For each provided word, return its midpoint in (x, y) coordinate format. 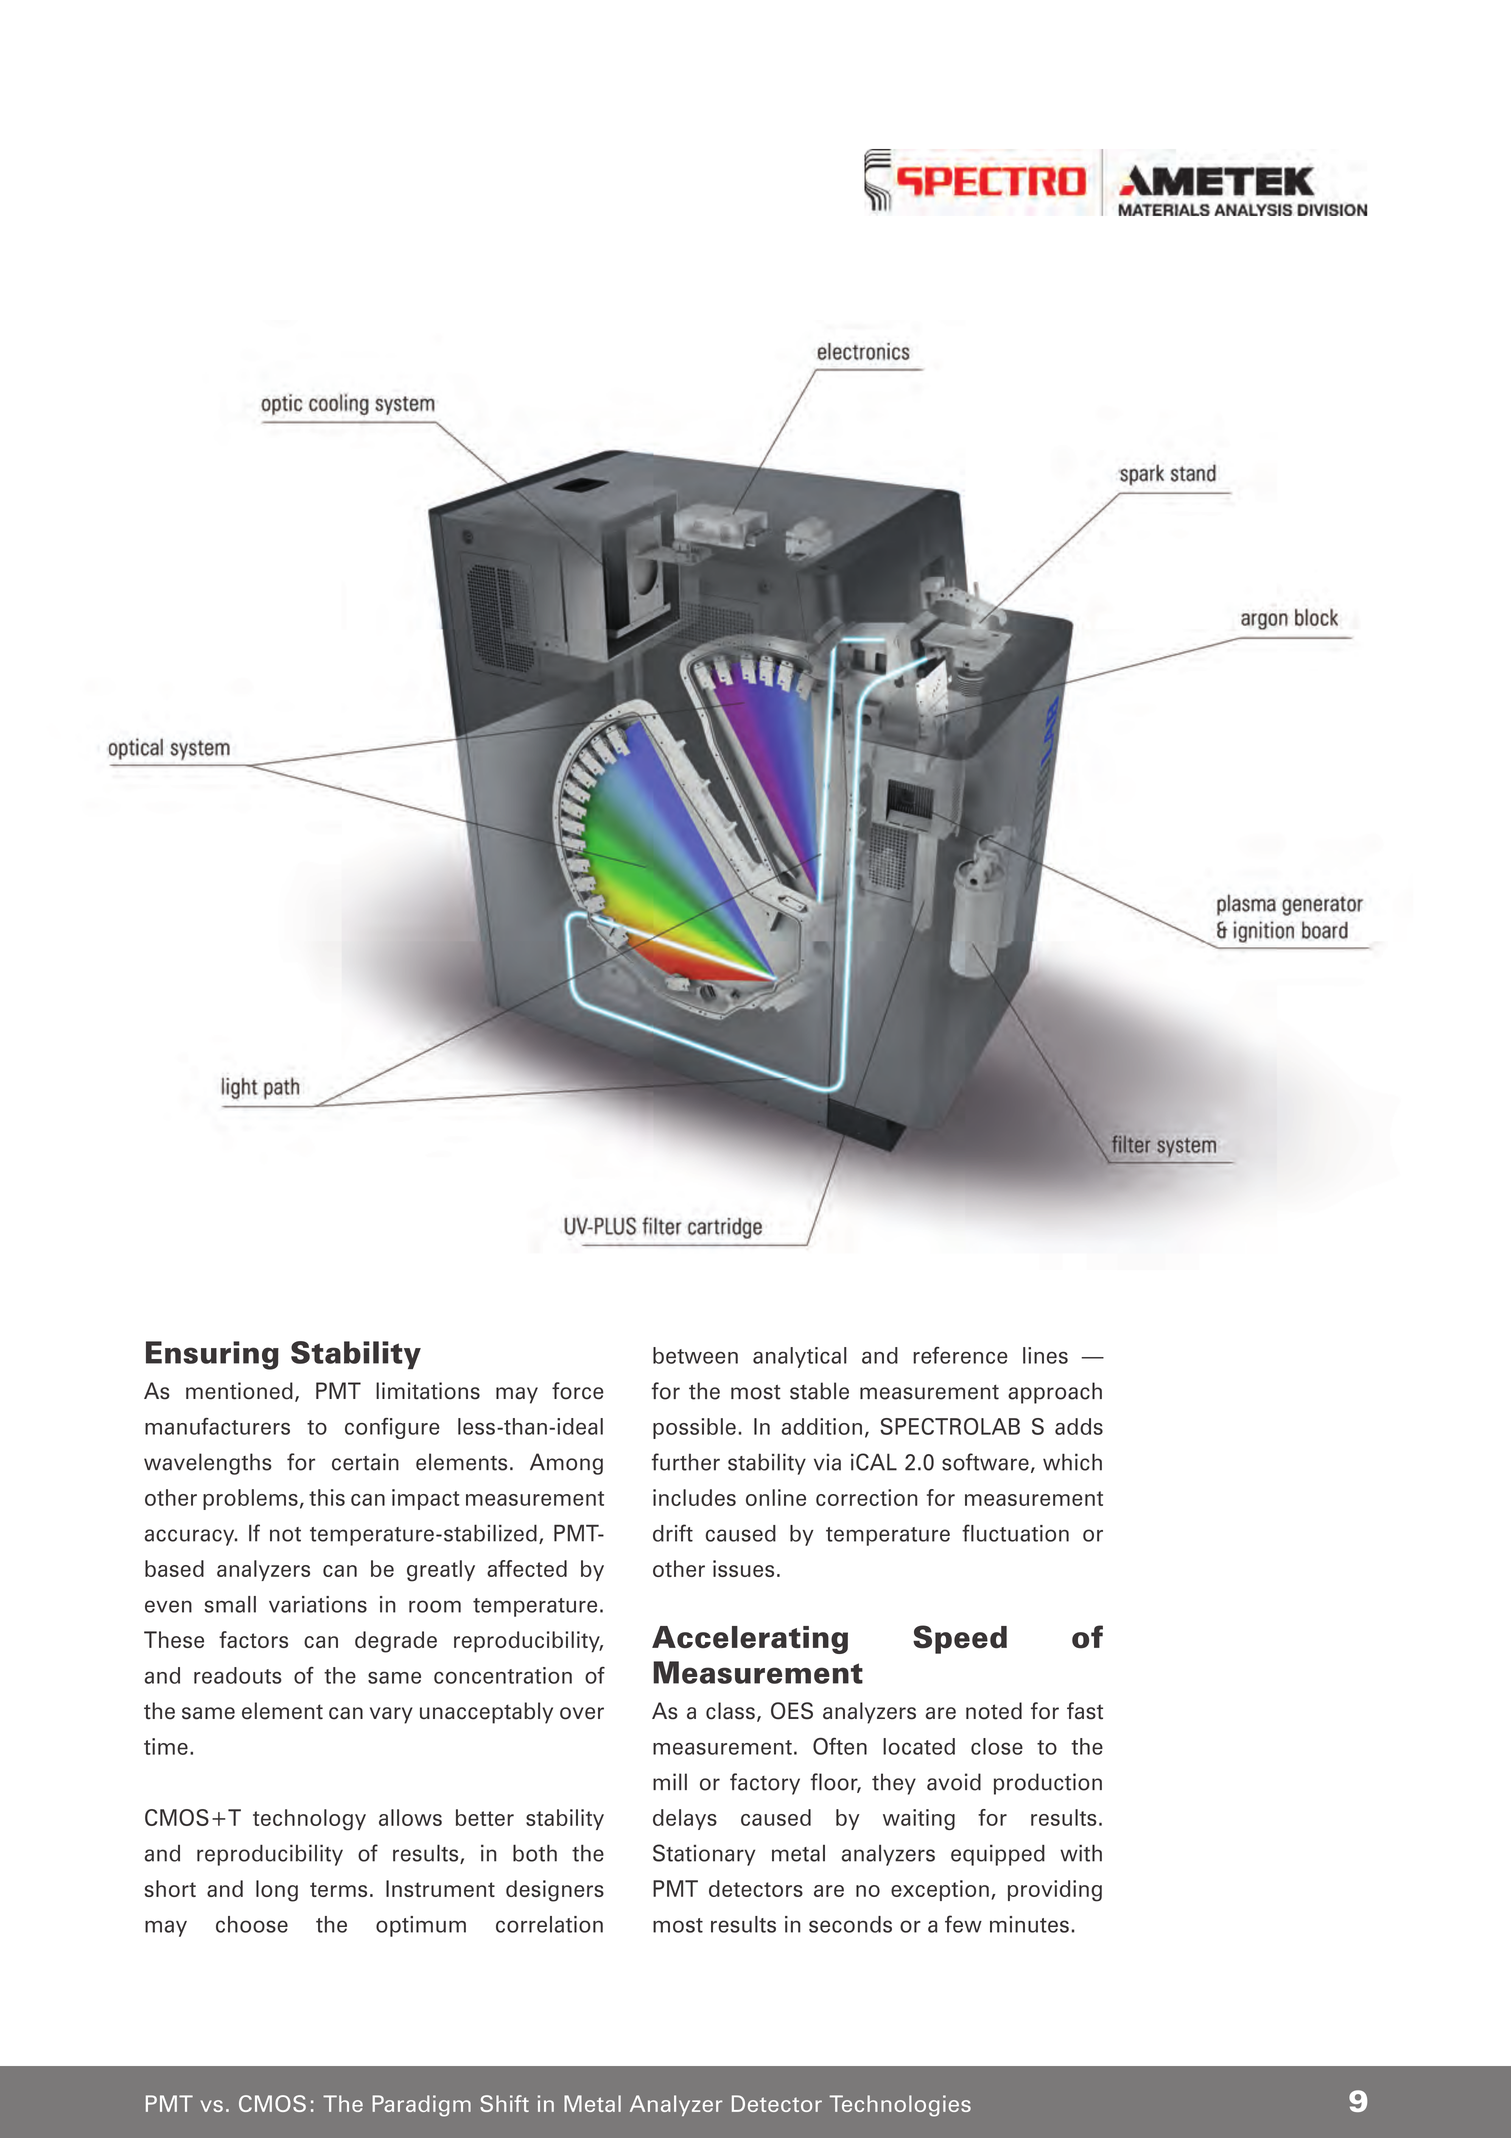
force (578, 1391)
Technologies (900, 2106)
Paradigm (421, 2106)
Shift (504, 2103)
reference (960, 1355)
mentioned (239, 1391)
